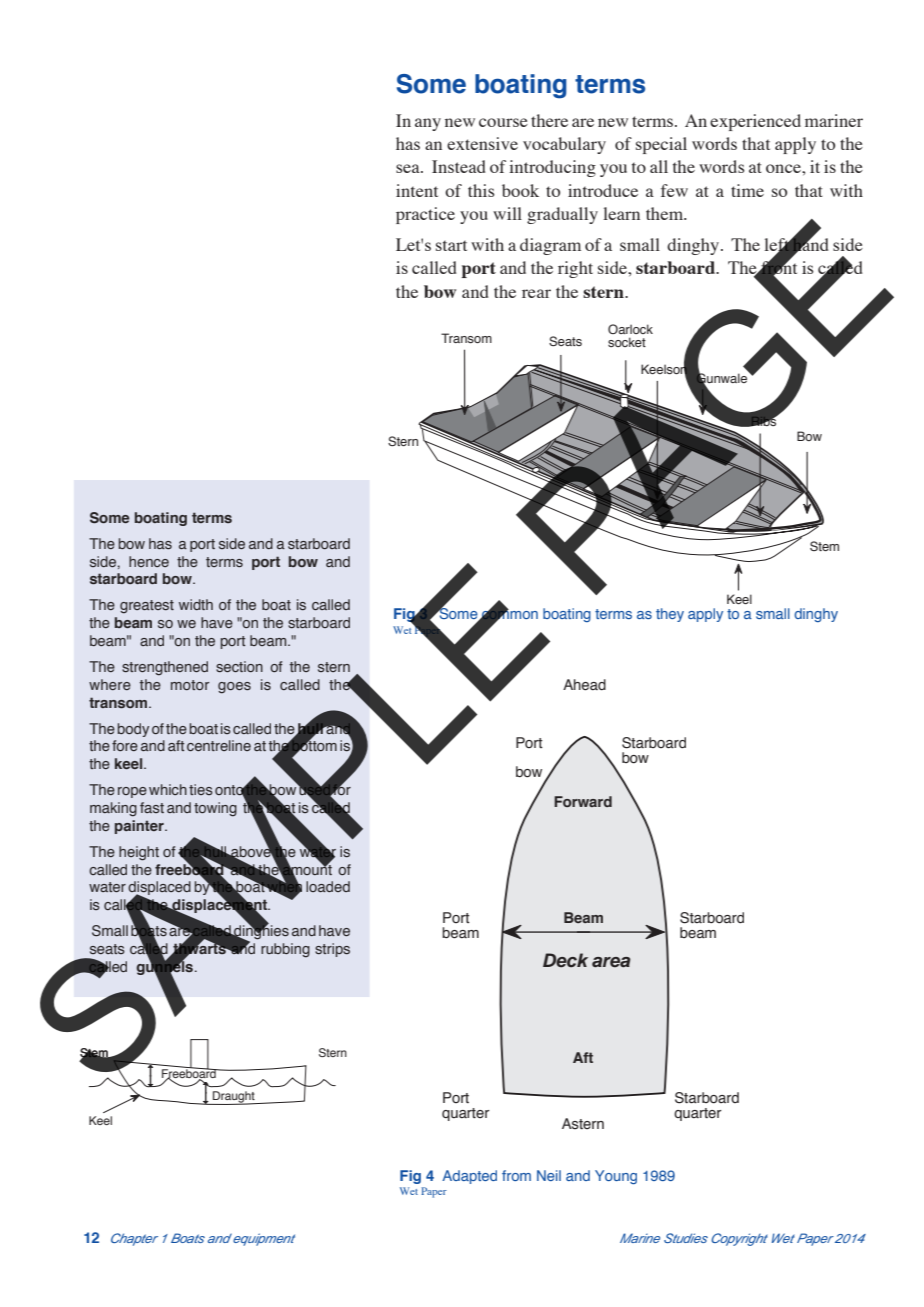  Describe the element at coordinates (583, 801) in the screenshot. I see `Forward` at that location.
